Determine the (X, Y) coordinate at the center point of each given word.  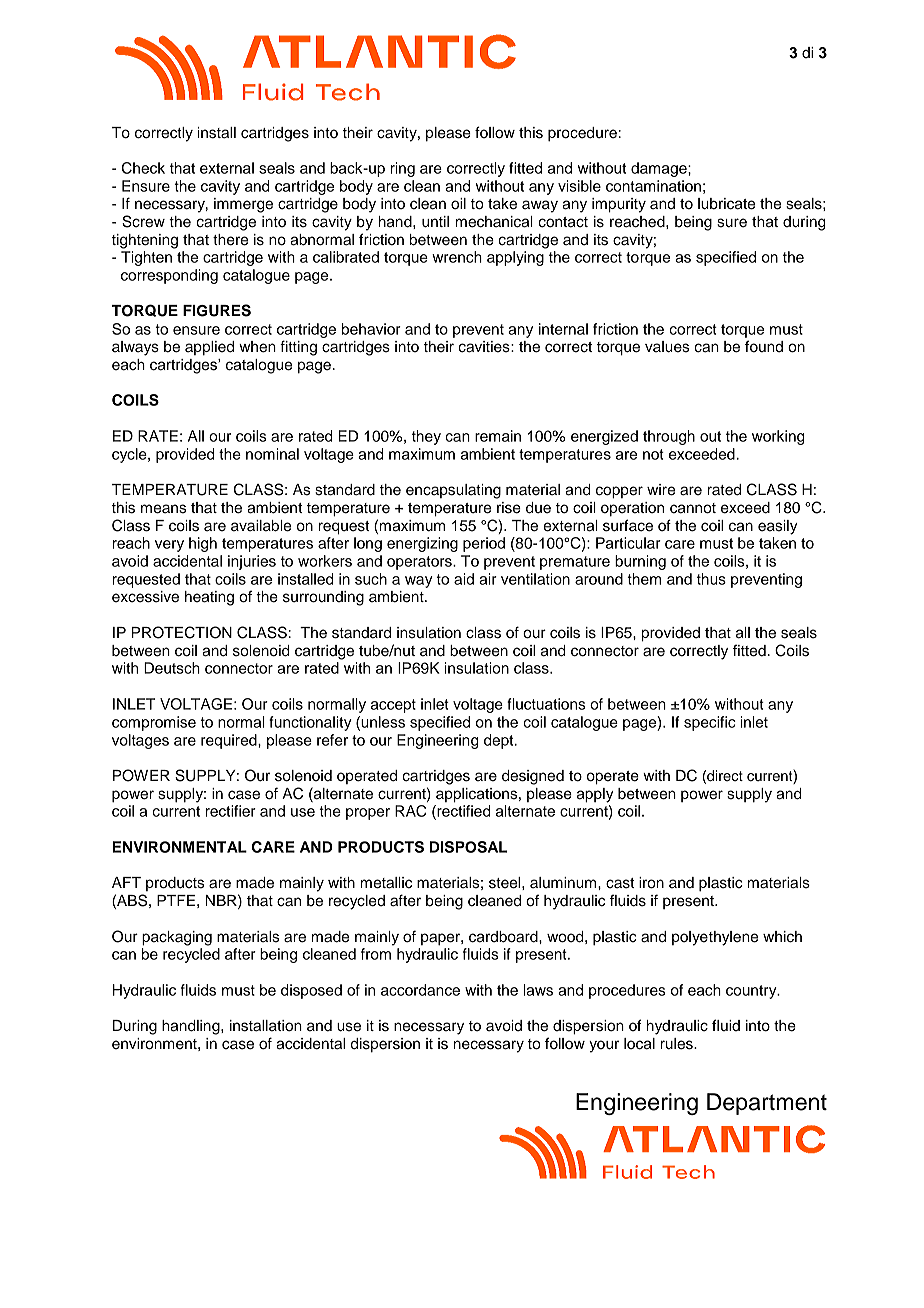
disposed (311, 991)
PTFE (176, 900)
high (203, 544)
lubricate (726, 204)
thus (711, 579)
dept (500, 741)
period (484, 544)
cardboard (504, 937)
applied (209, 348)
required (230, 741)
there (230, 240)
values (667, 347)
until (435, 222)
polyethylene (715, 938)
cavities (485, 347)
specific (710, 723)
